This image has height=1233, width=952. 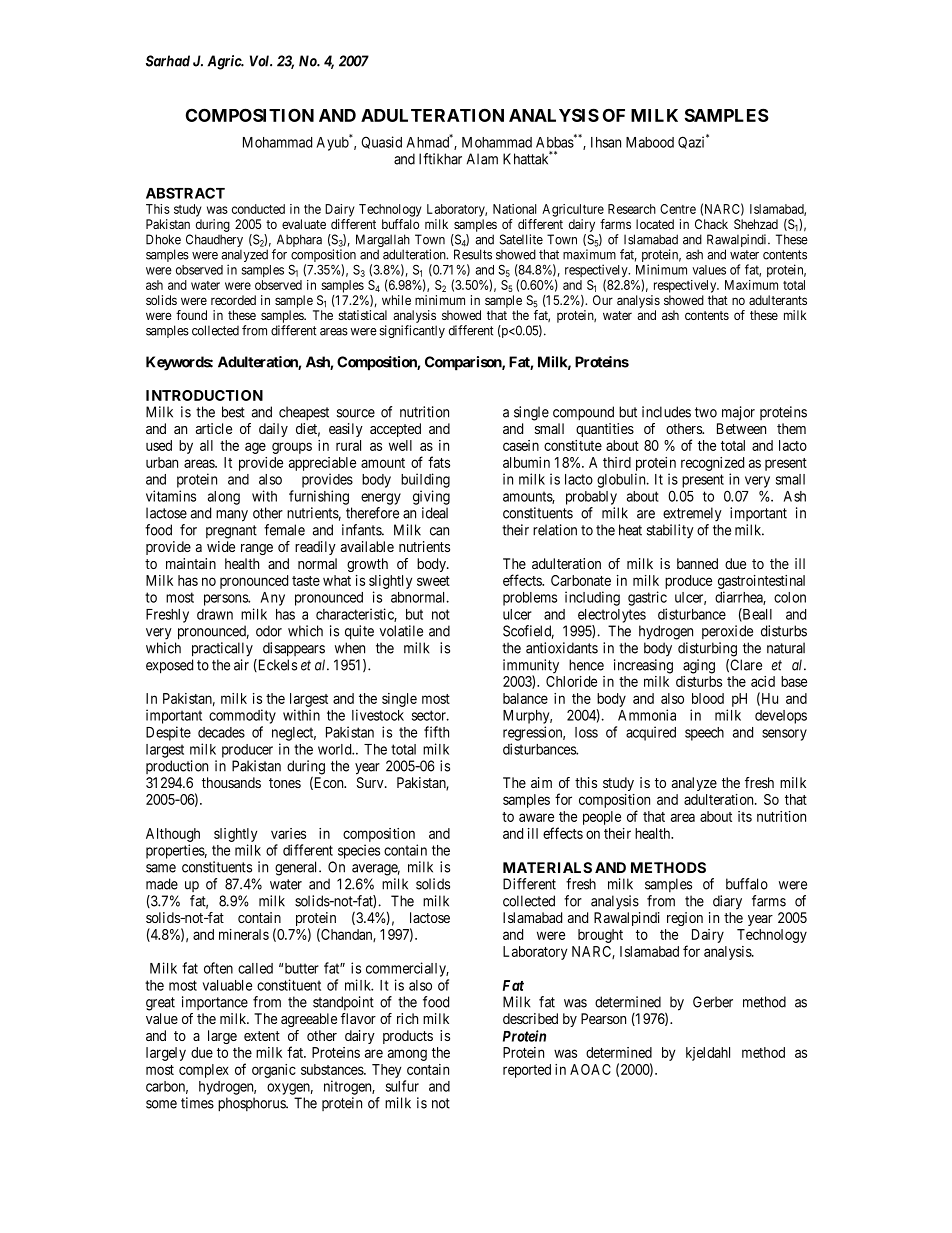 What do you see at coordinates (482, 159) in the image?
I see `Alam` at bounding box center [482, 159].
